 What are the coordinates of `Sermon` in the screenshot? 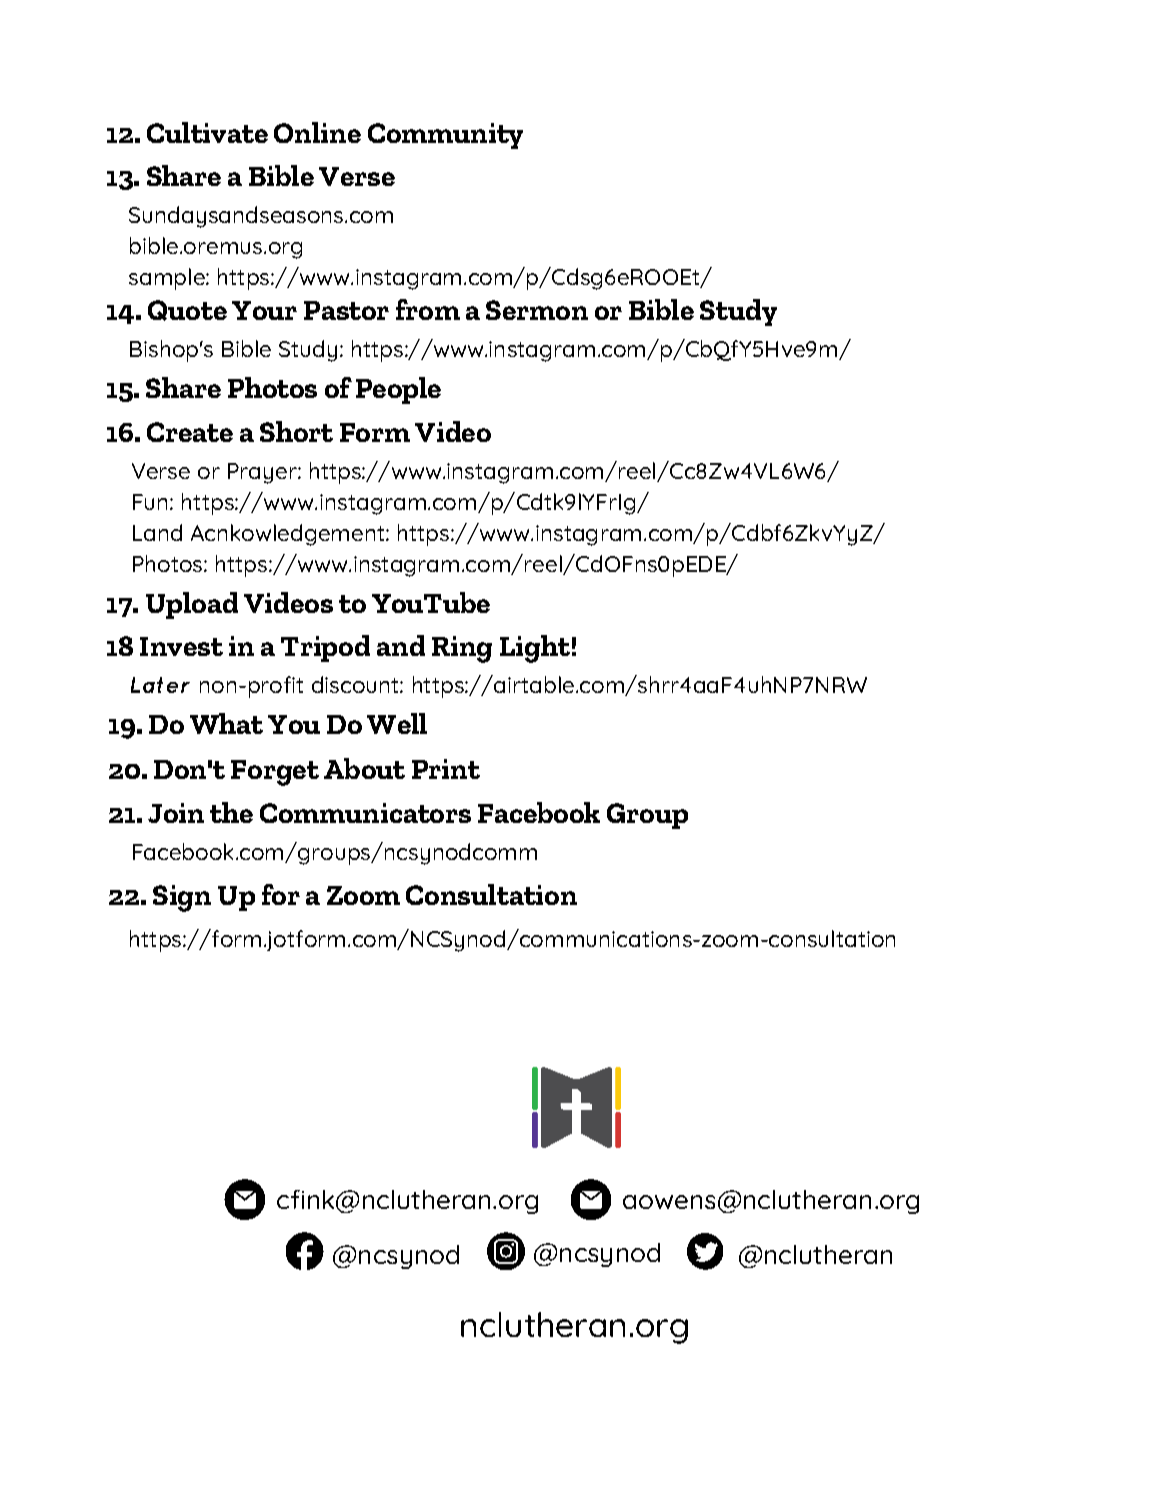 It's located at (537, 310).
